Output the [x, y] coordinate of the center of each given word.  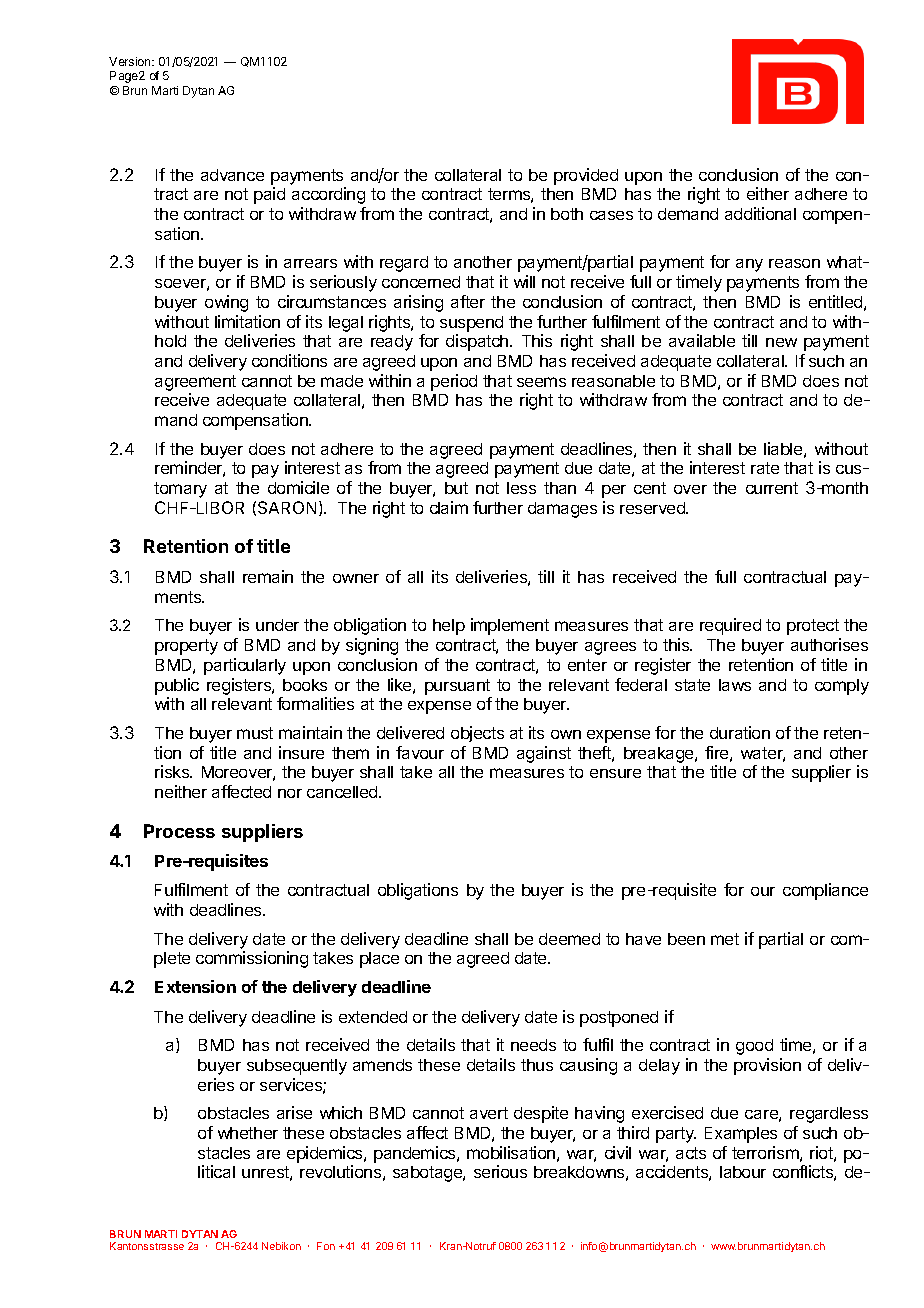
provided [586, 176]
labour [743, 1172]
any [749, 265]
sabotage [428, 1174]
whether [248, 1133]
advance [232, 175]
